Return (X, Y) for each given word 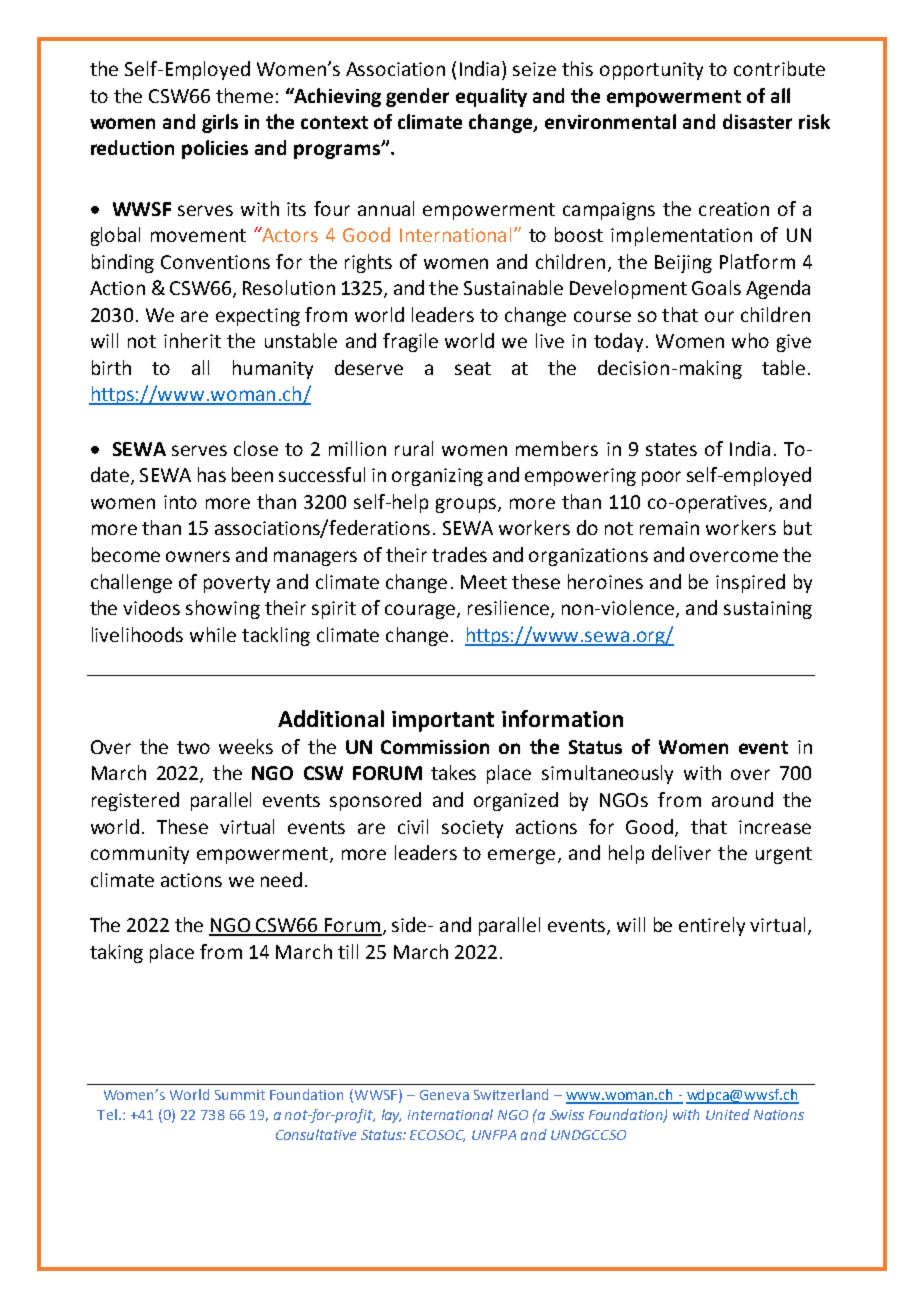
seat (473, 368)
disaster (757, 121)
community (140, 855)
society (472, 829)
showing (223, 609)
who (750, 340)
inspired (750, 583)
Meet (484, 582)
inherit (192, 340)
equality (491, 97)
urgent (784, 855)
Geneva (444, 1095)
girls (220, 123)
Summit (240, 1095)
